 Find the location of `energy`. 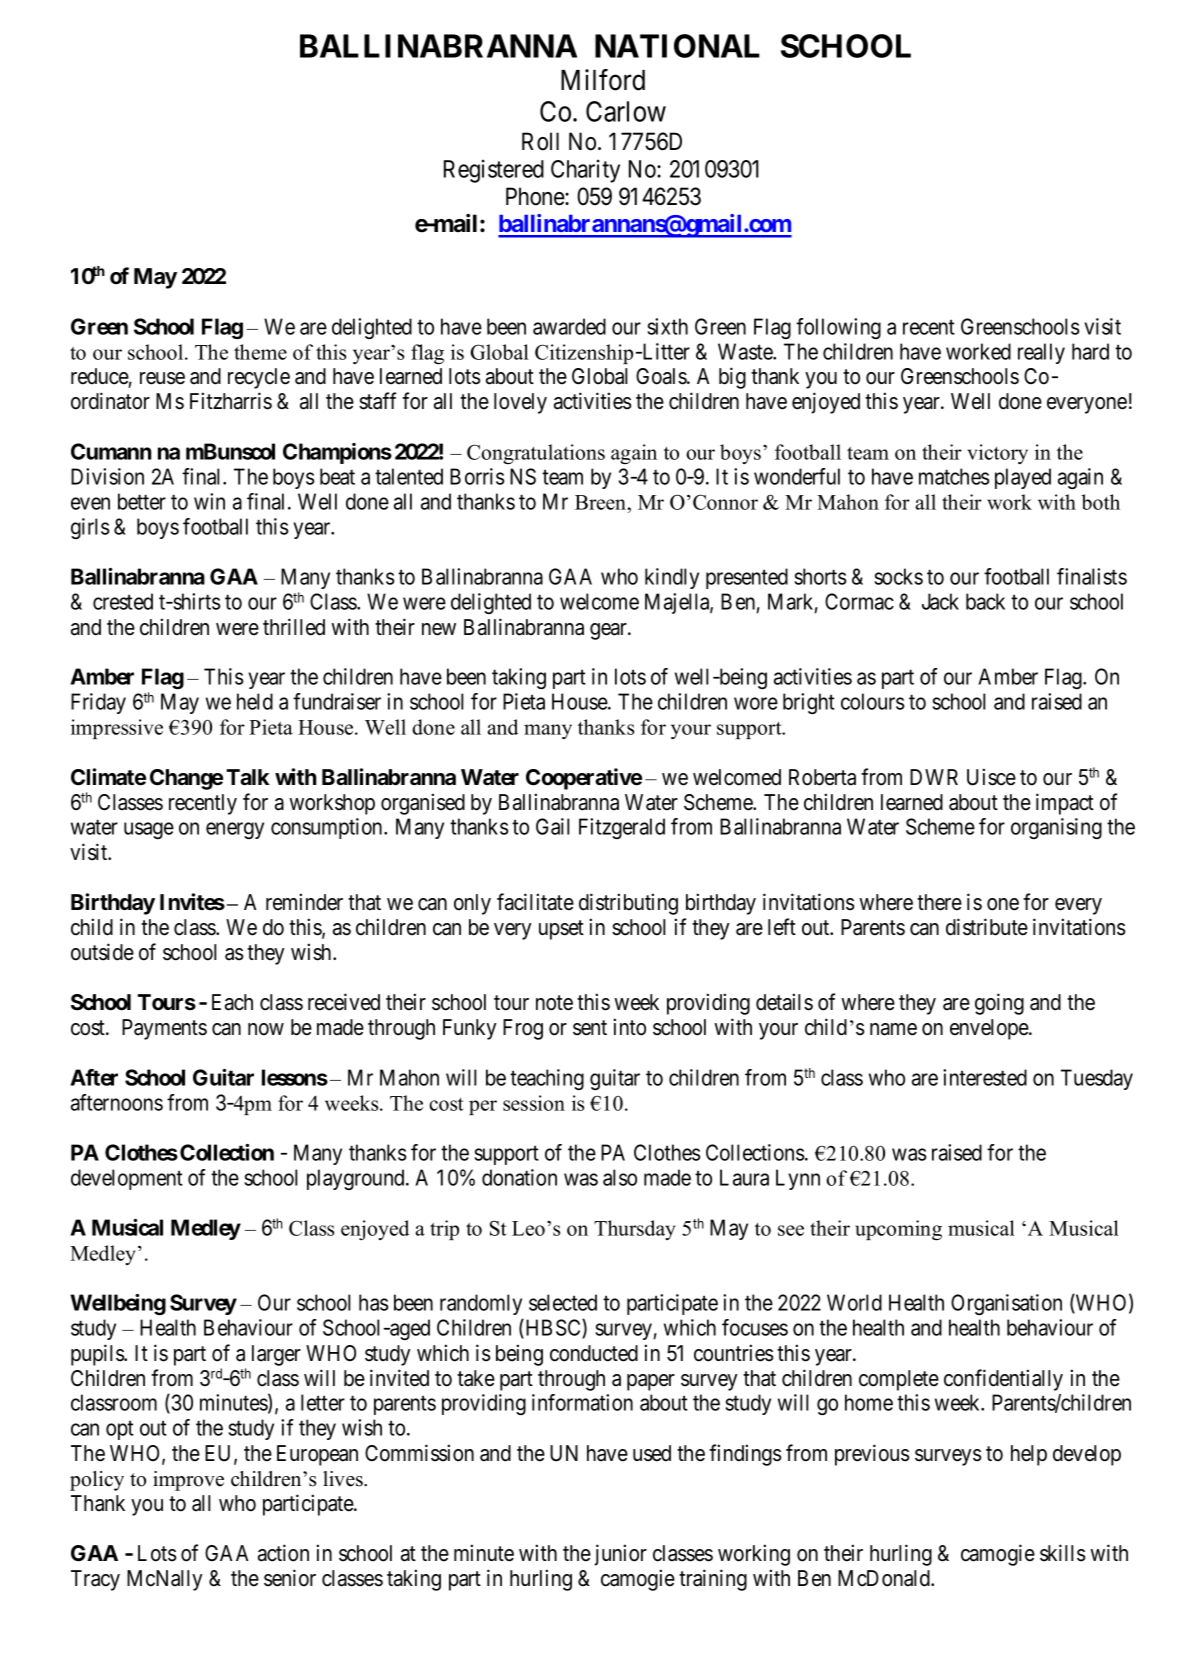

energy is located at coordinates (235, 830).
